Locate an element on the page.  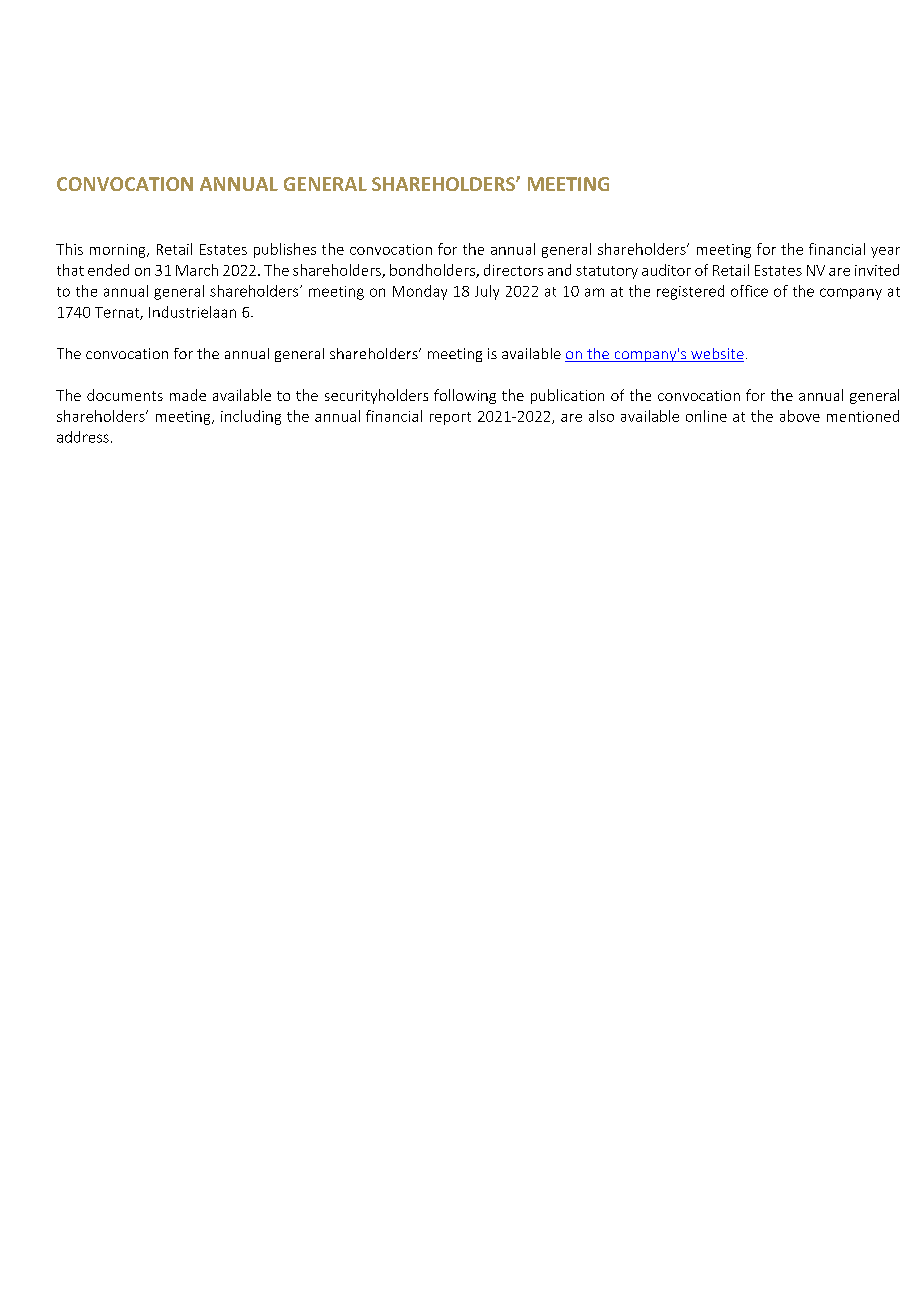
address is located at coordinates (83, 437).
